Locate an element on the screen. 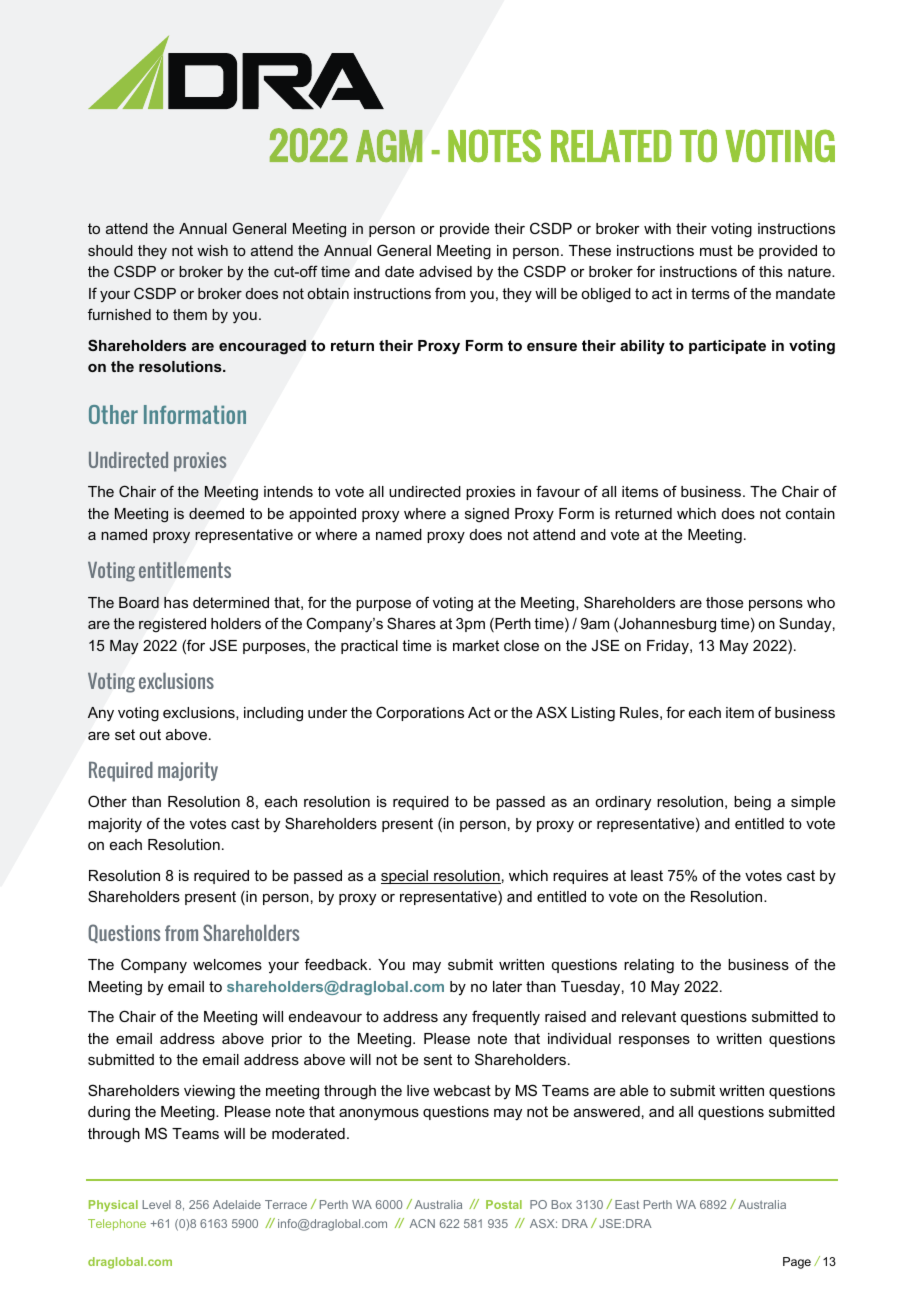 This screenshot has height=1308, width=924. special is located at coordinates (406, 877).
